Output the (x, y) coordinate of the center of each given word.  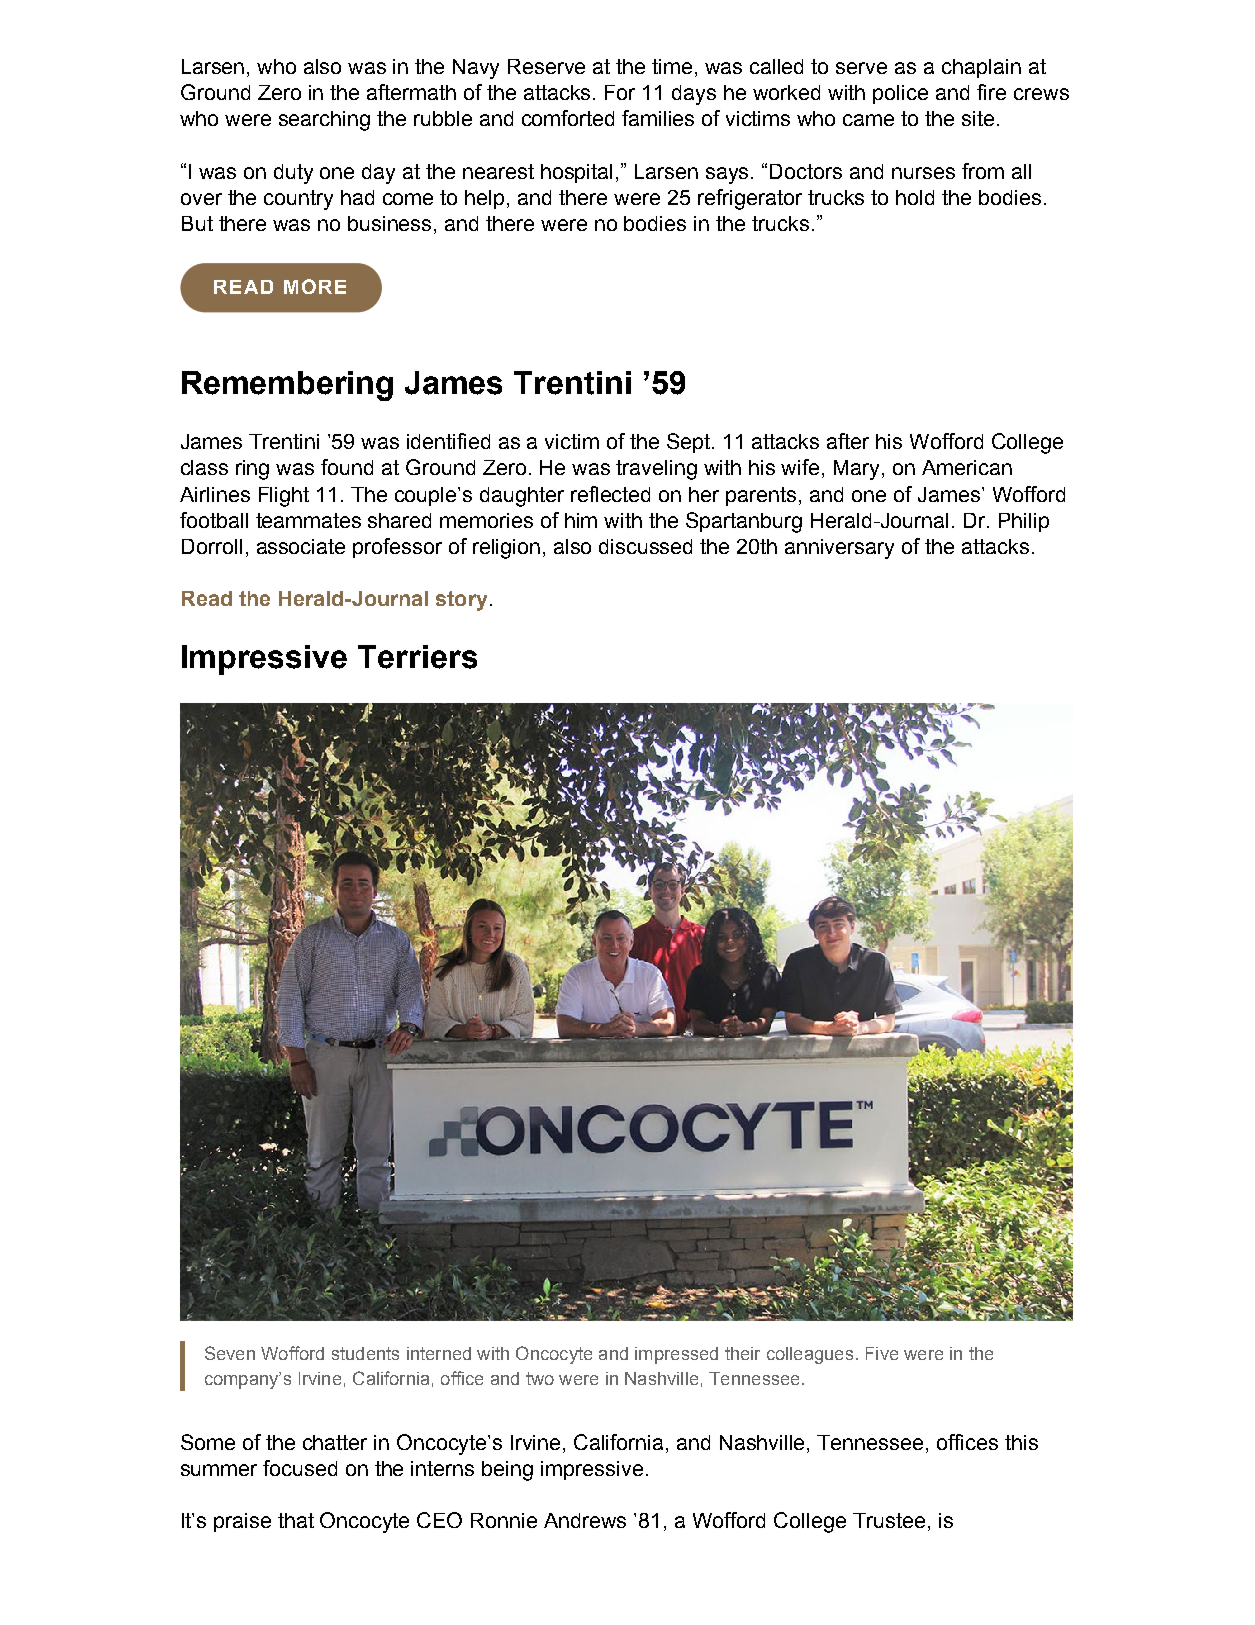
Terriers (417, 657)
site (978, 118)
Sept (690, 443)
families (658, 118)
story (461, 601)
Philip (1024, 522)
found (347, 467)
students (365, 1353)
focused (300, 1468)
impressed (676, 1355)
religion (506, 549)
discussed (645, 546)
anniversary (839, 549)
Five (882, 1353)
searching (324, 121)
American (967, 467)
